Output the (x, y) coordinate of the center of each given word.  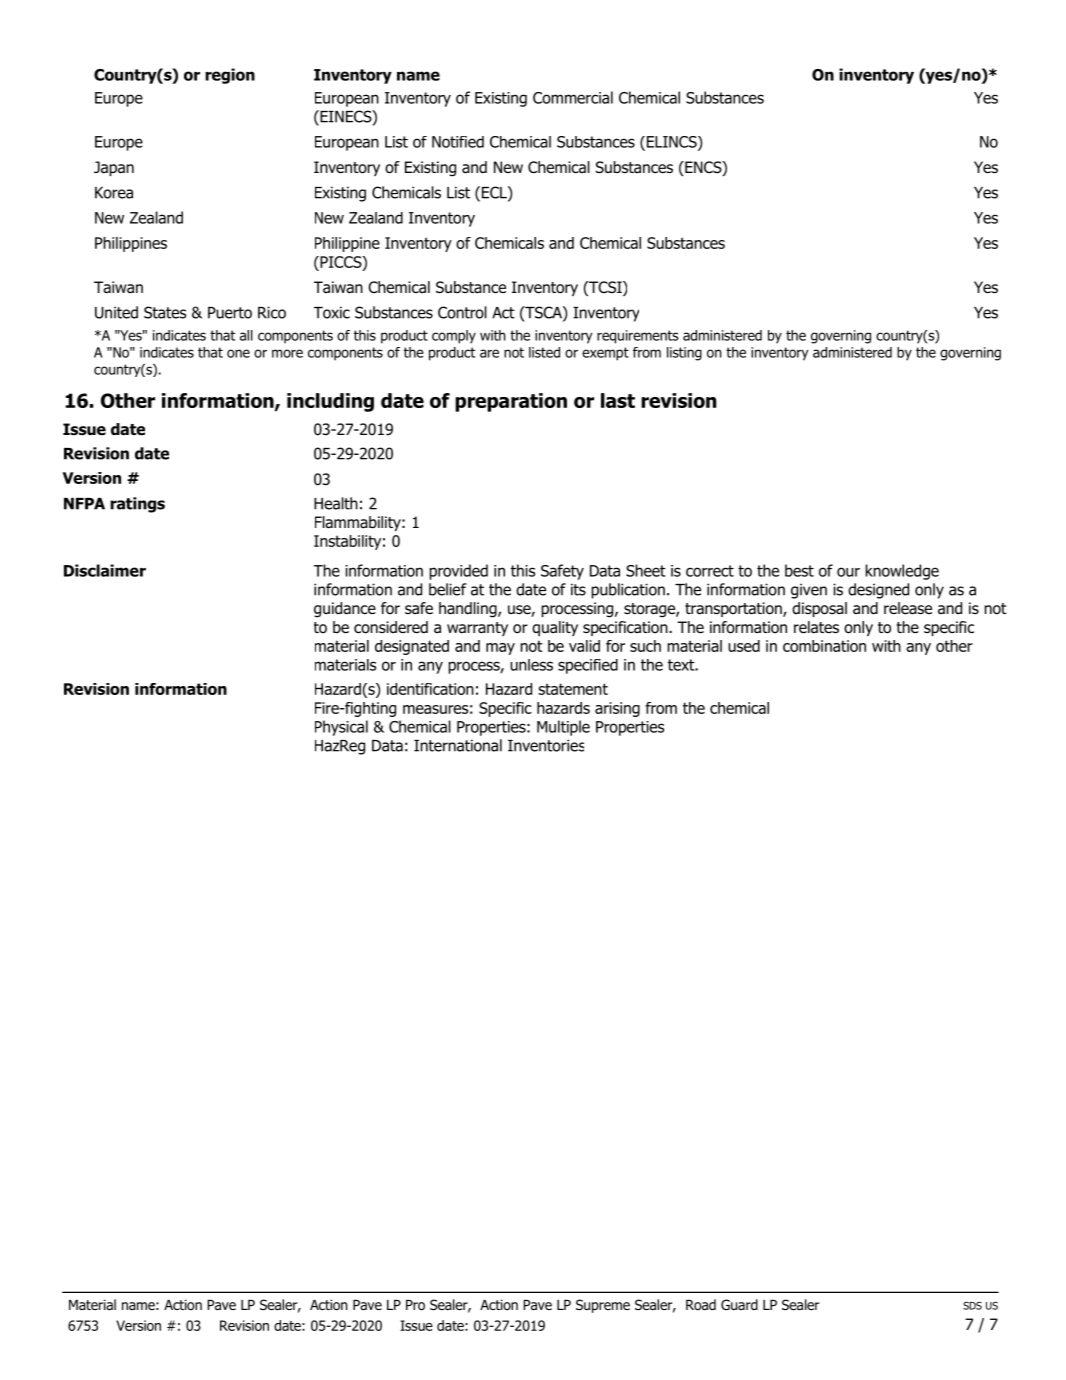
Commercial (573, 97)
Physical (341, 728)
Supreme (603, 1306)
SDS (972, 1305)
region (230, 76)
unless (531, 665)
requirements (637, 337)
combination (824, 646)
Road (701, 1305)
